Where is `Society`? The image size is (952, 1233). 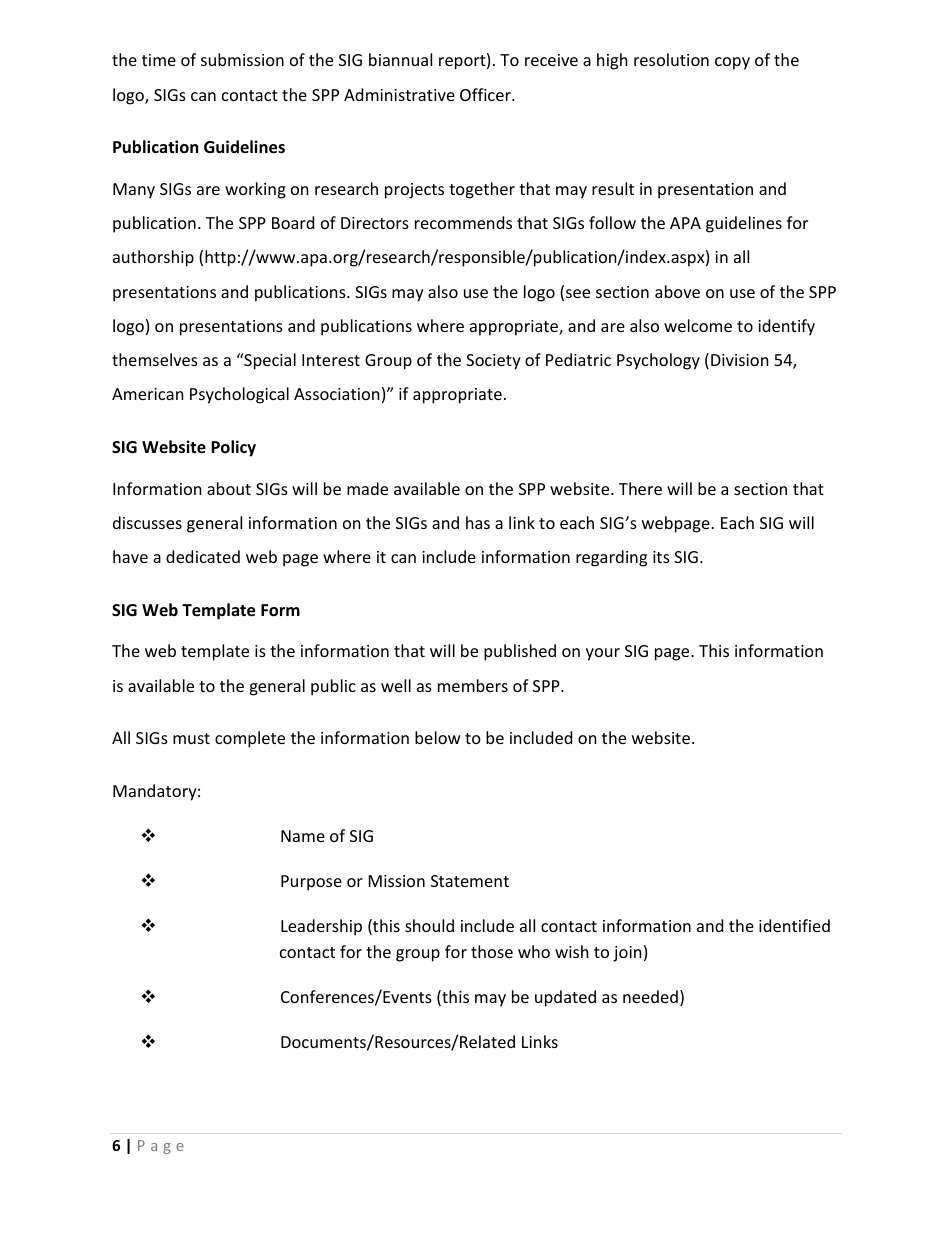 Society is located at coordinates (493, 362).
